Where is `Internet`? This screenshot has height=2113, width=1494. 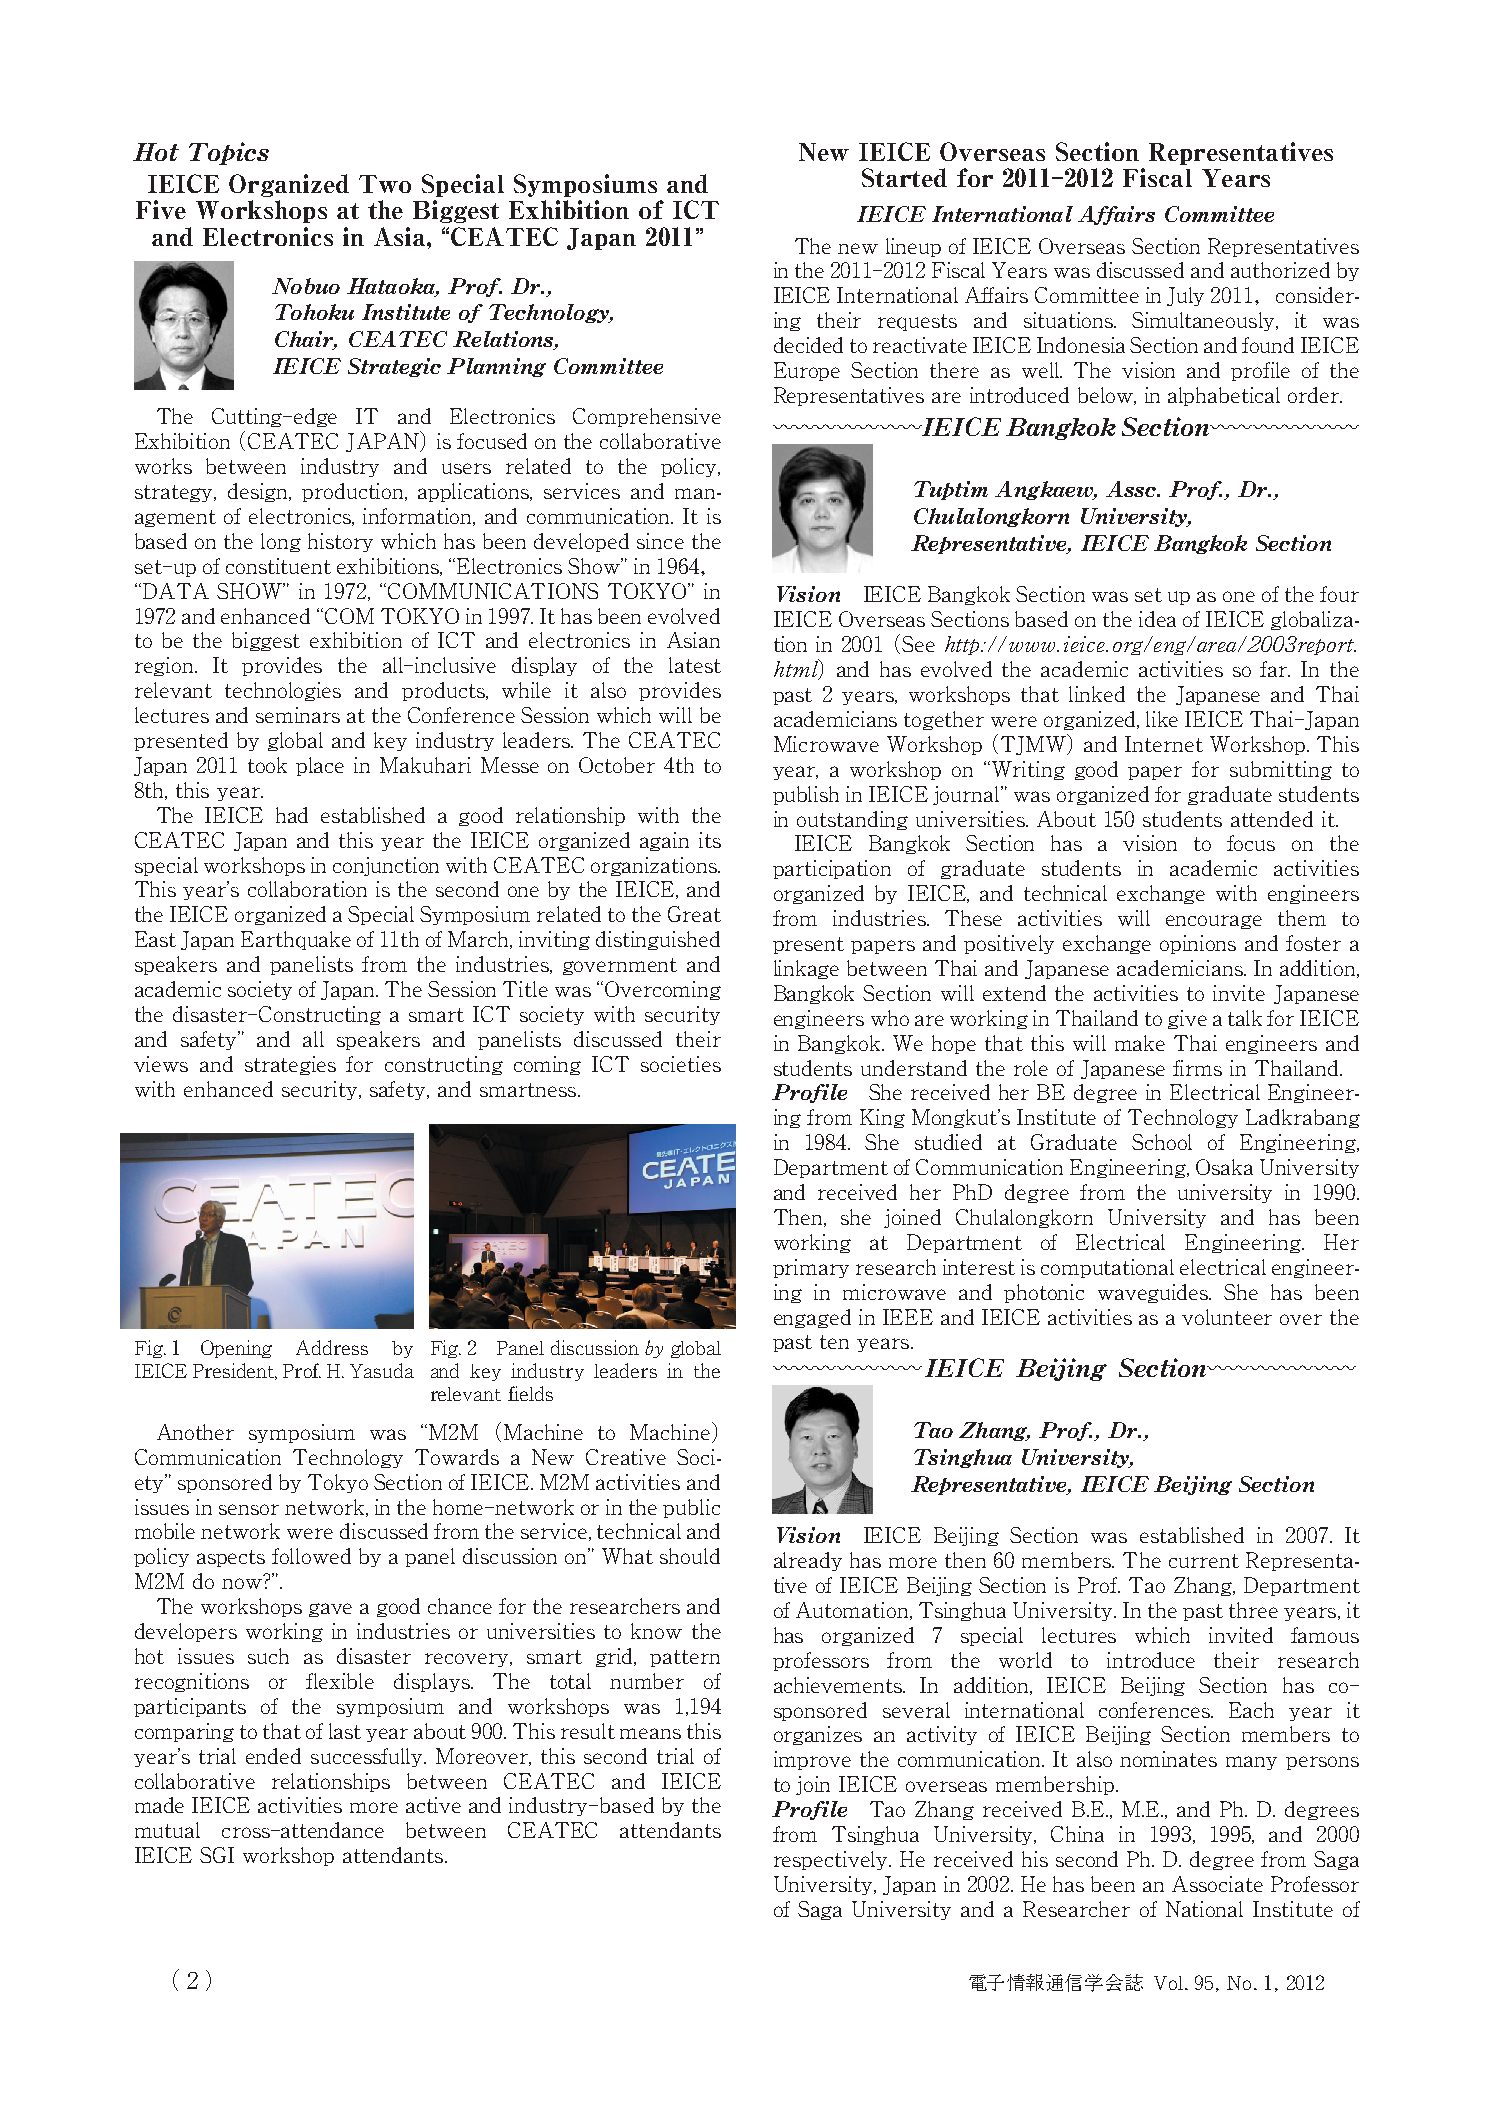
Internet is located at coordinates (1164, 744).
